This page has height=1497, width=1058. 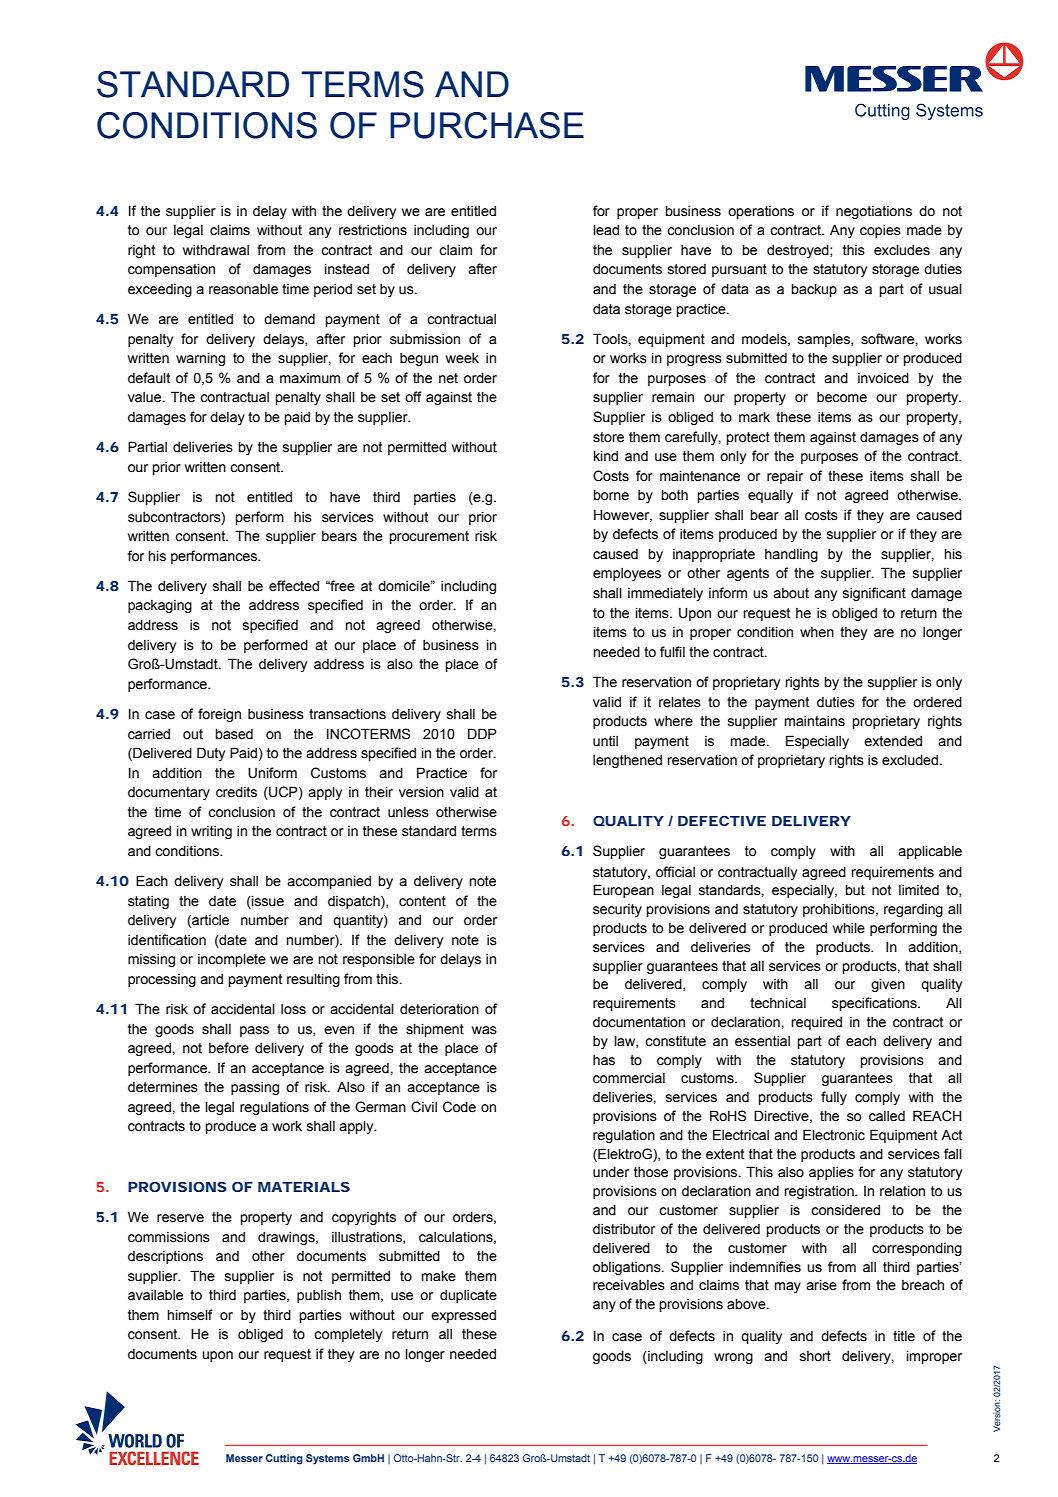 I want to click on until, so click(x=605, y=741).
